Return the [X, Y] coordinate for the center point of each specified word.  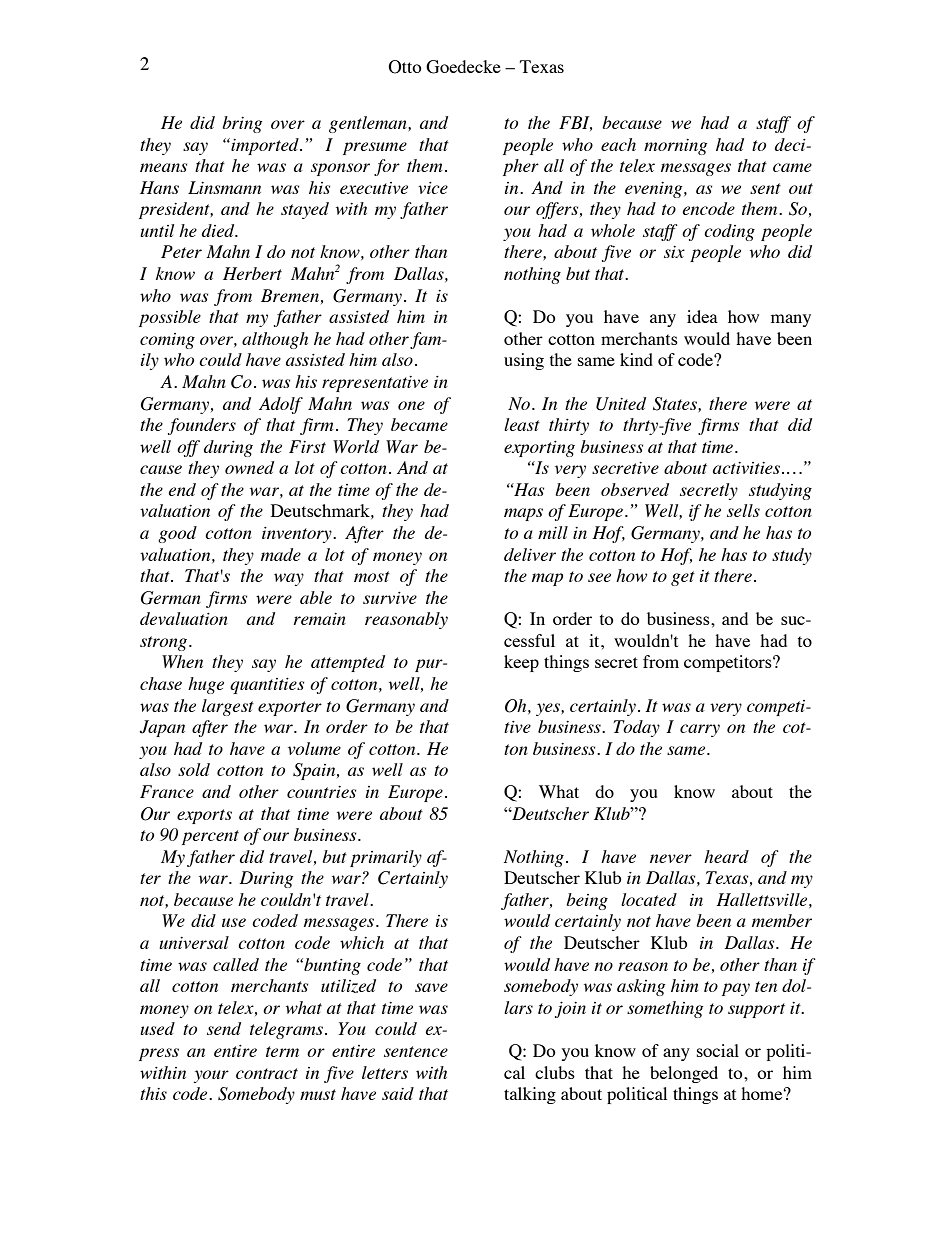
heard [726, 856]
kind [636, 359]
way [289, 579]
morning [675, 147]
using [524, 361]
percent [210, 837]
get [683, 578]
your [211, 1076]
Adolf [281, 405]
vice [433, 188]
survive [390, 598]
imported [265, 146]
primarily [386, 858]
